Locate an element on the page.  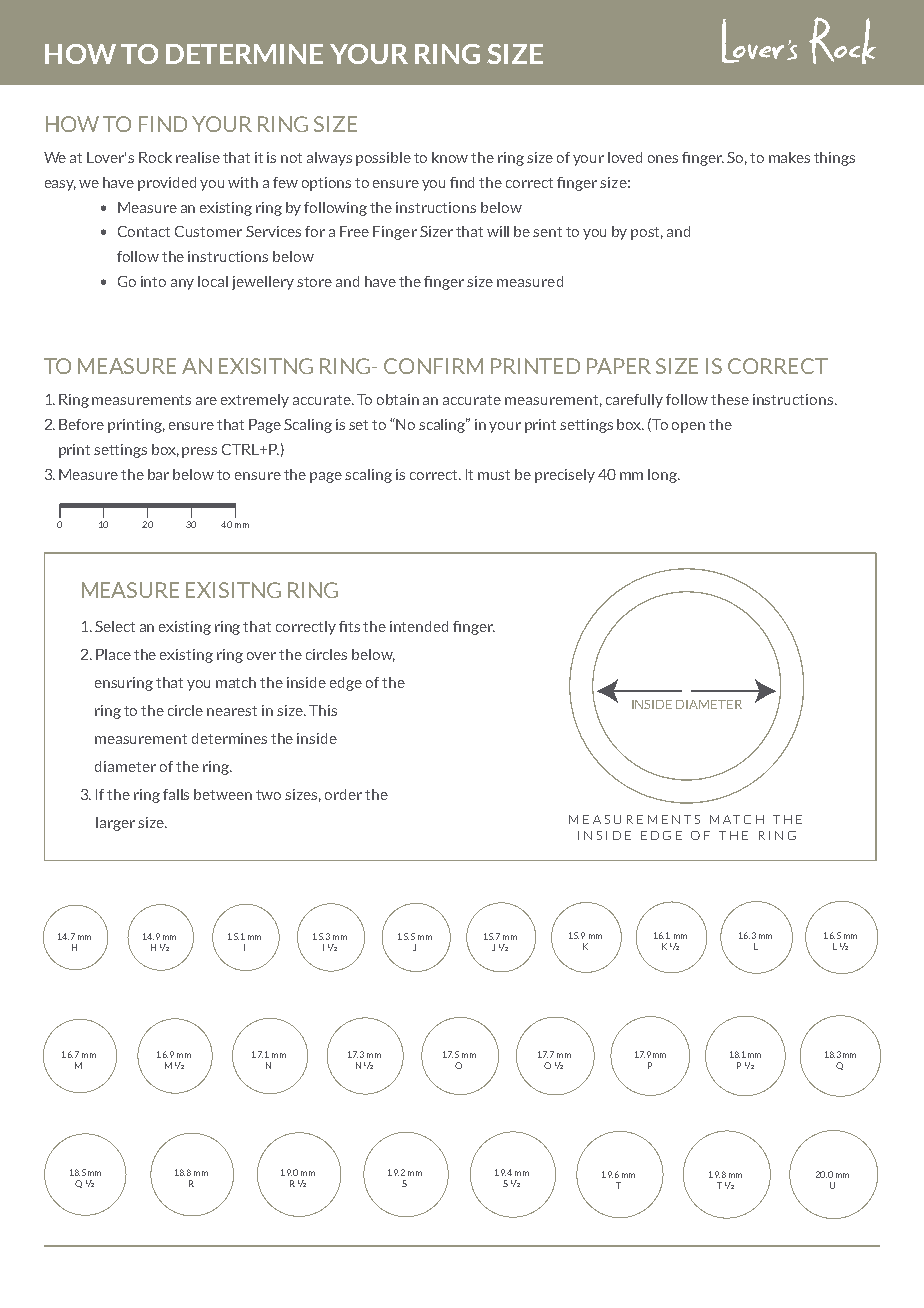
provided is located at coordinates (167, 184).
